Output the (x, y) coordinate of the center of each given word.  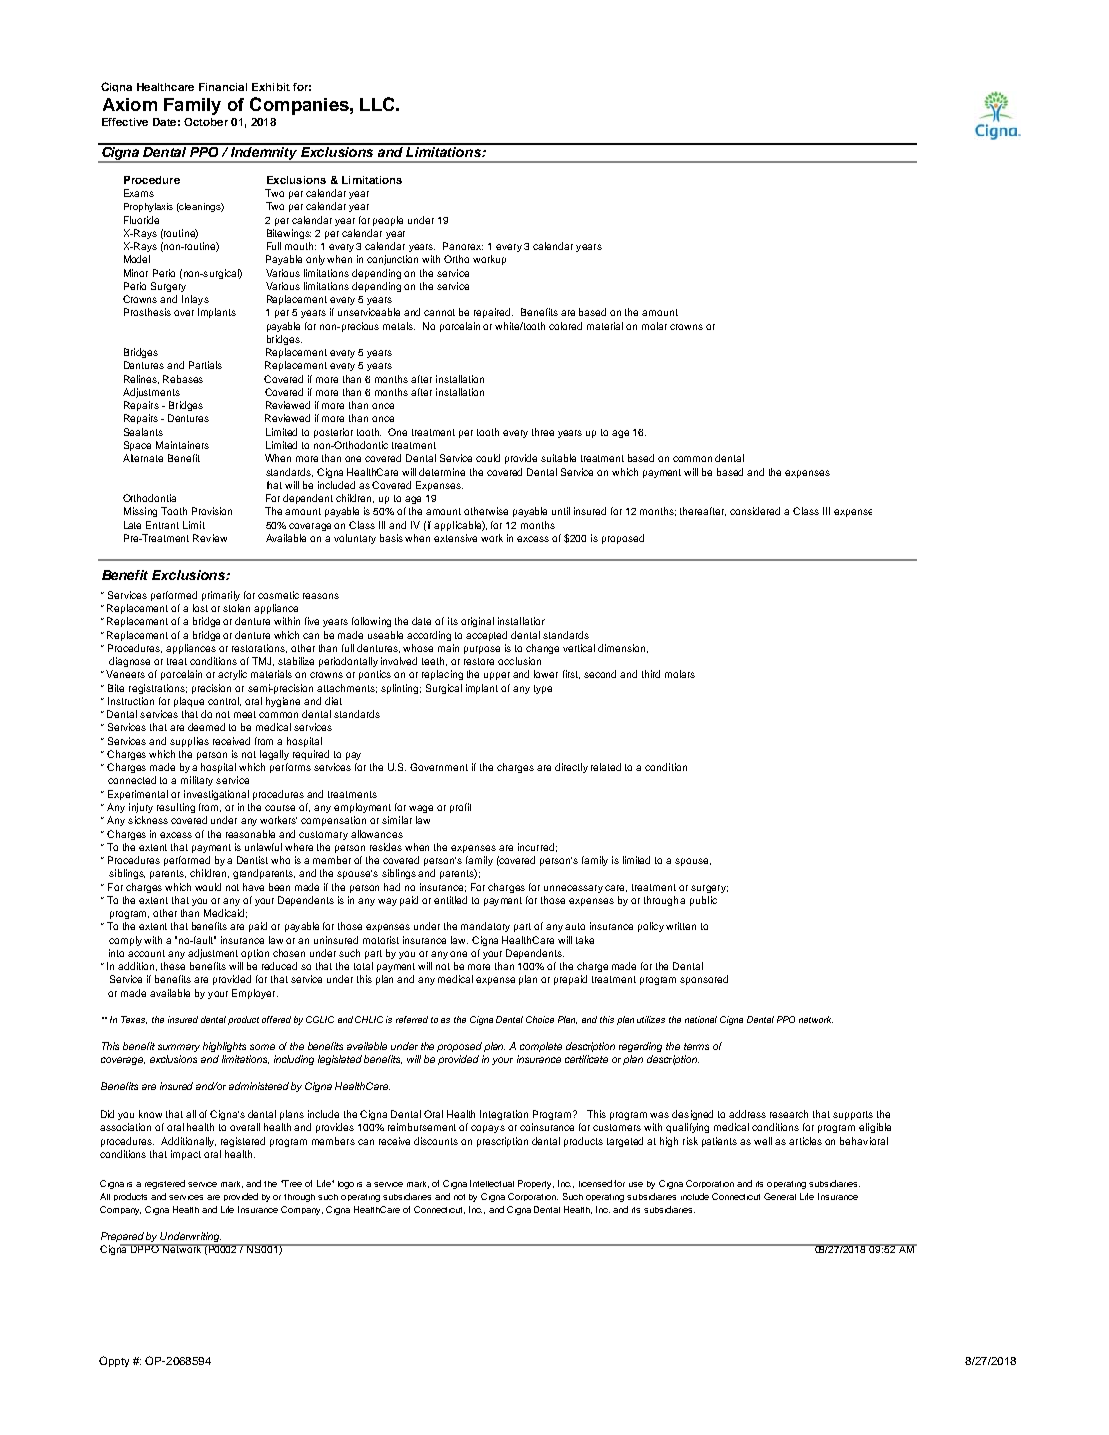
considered (755, 511)
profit (460, 808)
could (488, 458)
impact (186, 1155)
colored (565, 326)
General (780, 1196)
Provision (212, 511)
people (388, 221)
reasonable (250, 834)
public (703, 901)
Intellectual (492, 1183)
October (206, 122)
